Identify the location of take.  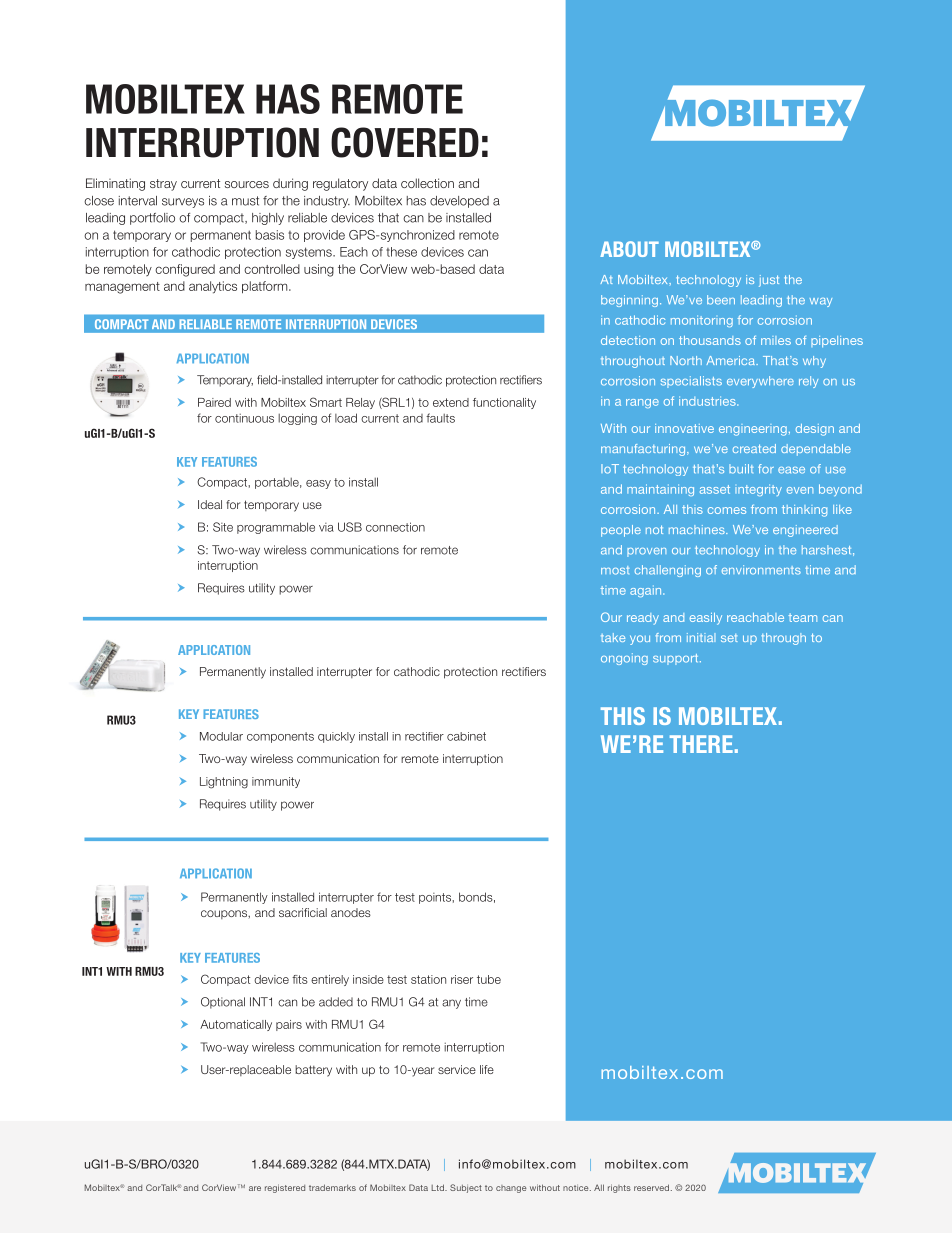
(613, 637).
